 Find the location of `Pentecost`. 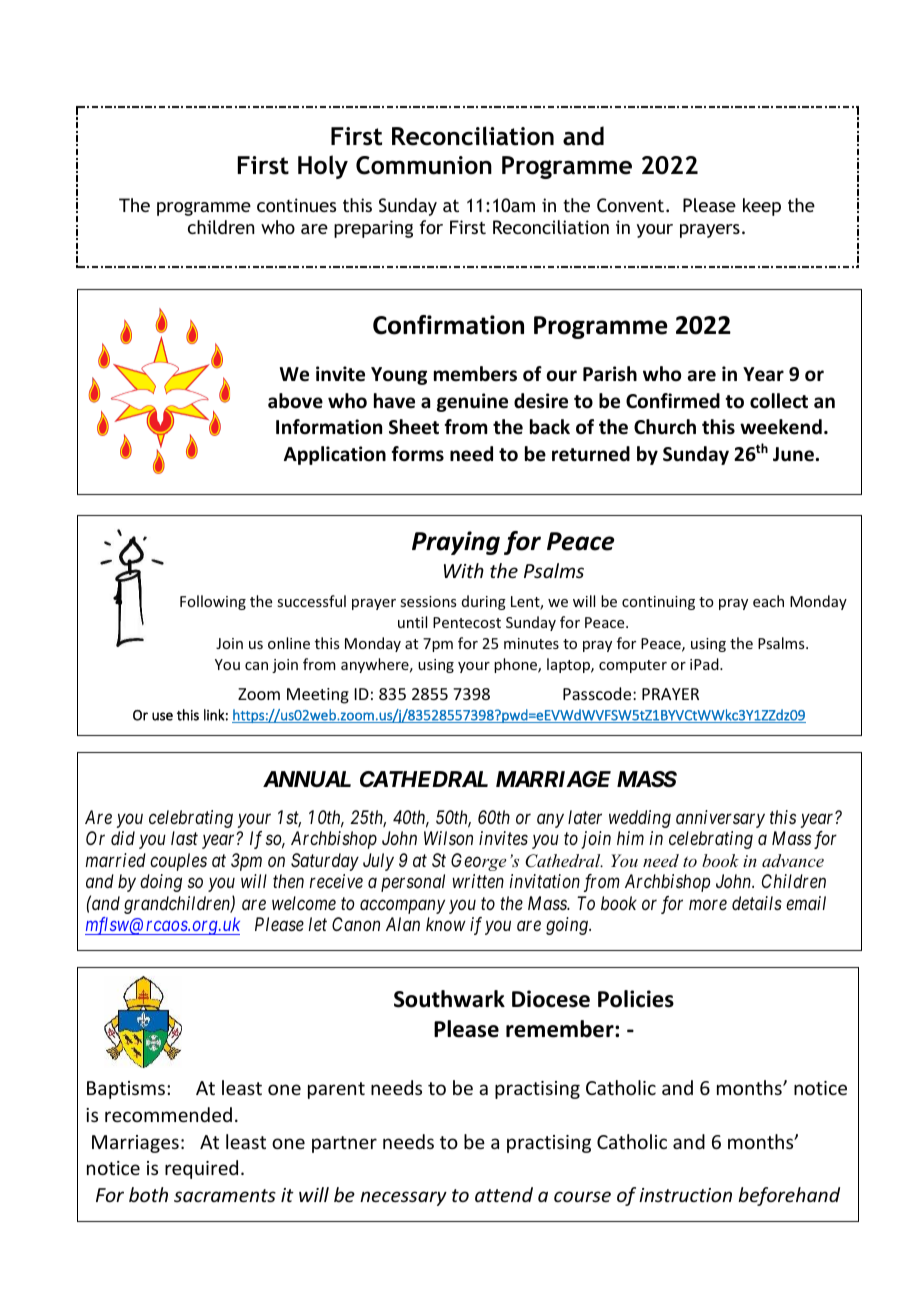

Pentecost is located at coordinates (467, 622).
